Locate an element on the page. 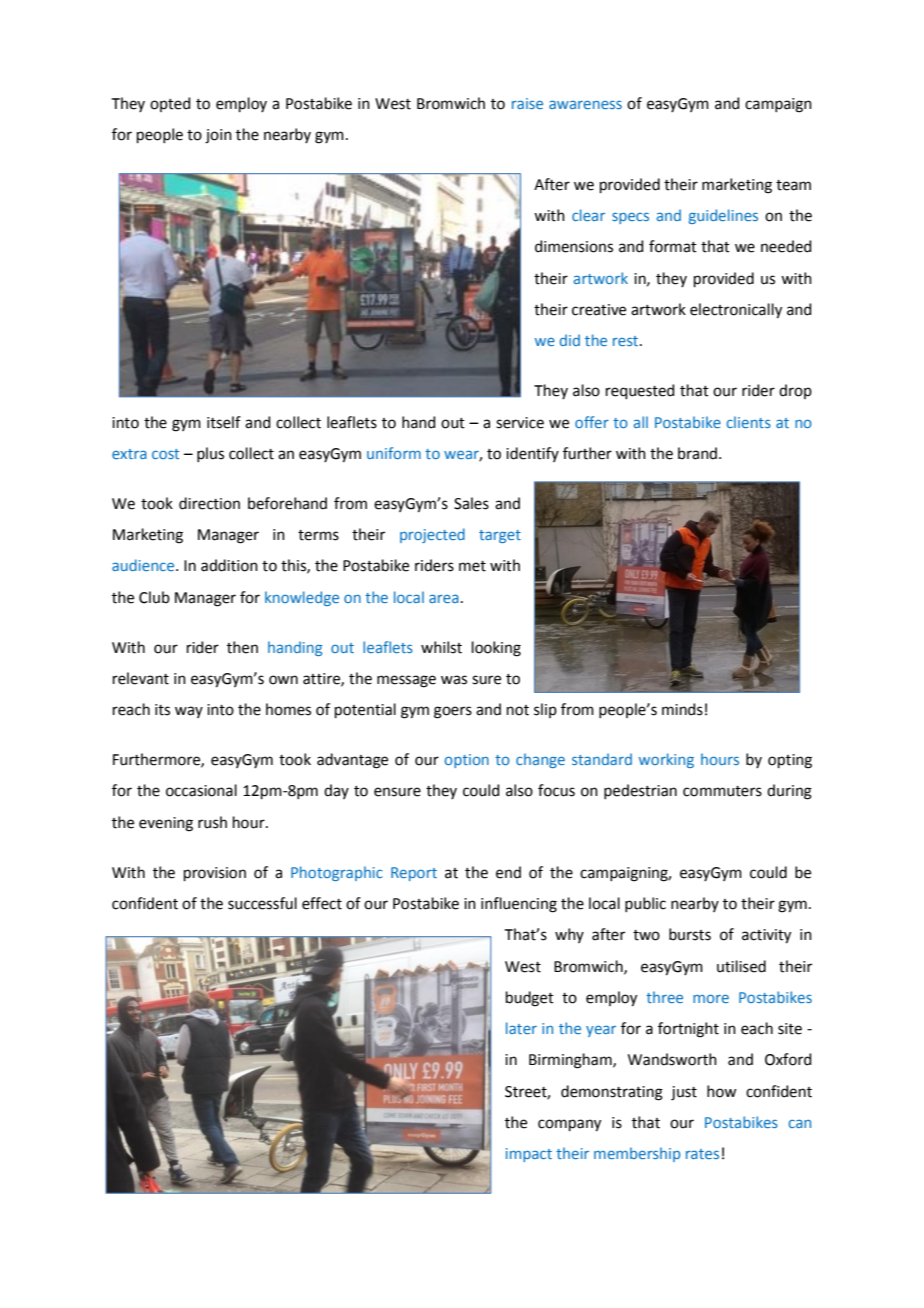  service is located at coordinates (520, 423).
